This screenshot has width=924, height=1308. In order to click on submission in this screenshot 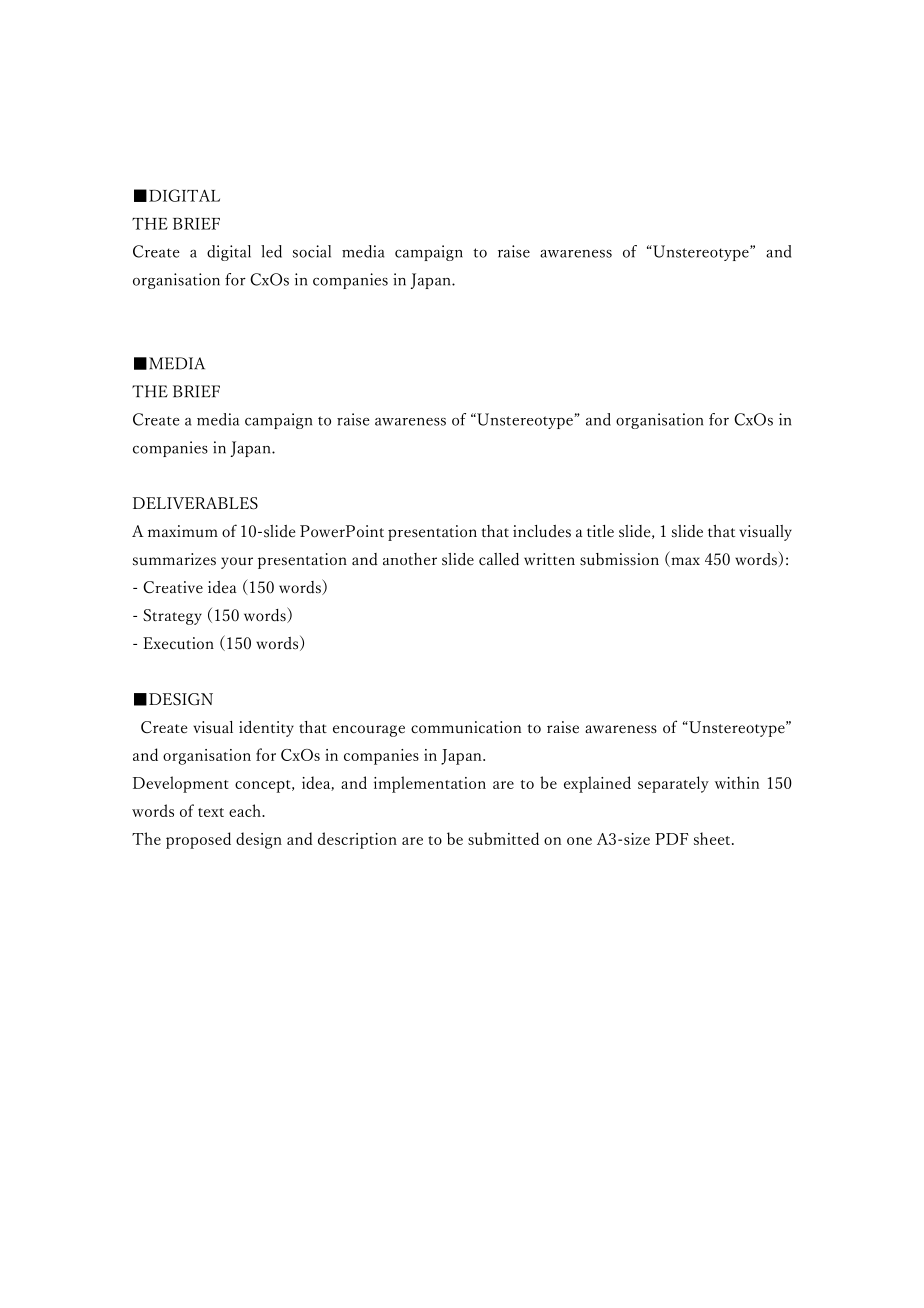, I will do `click(619, 559)`.
